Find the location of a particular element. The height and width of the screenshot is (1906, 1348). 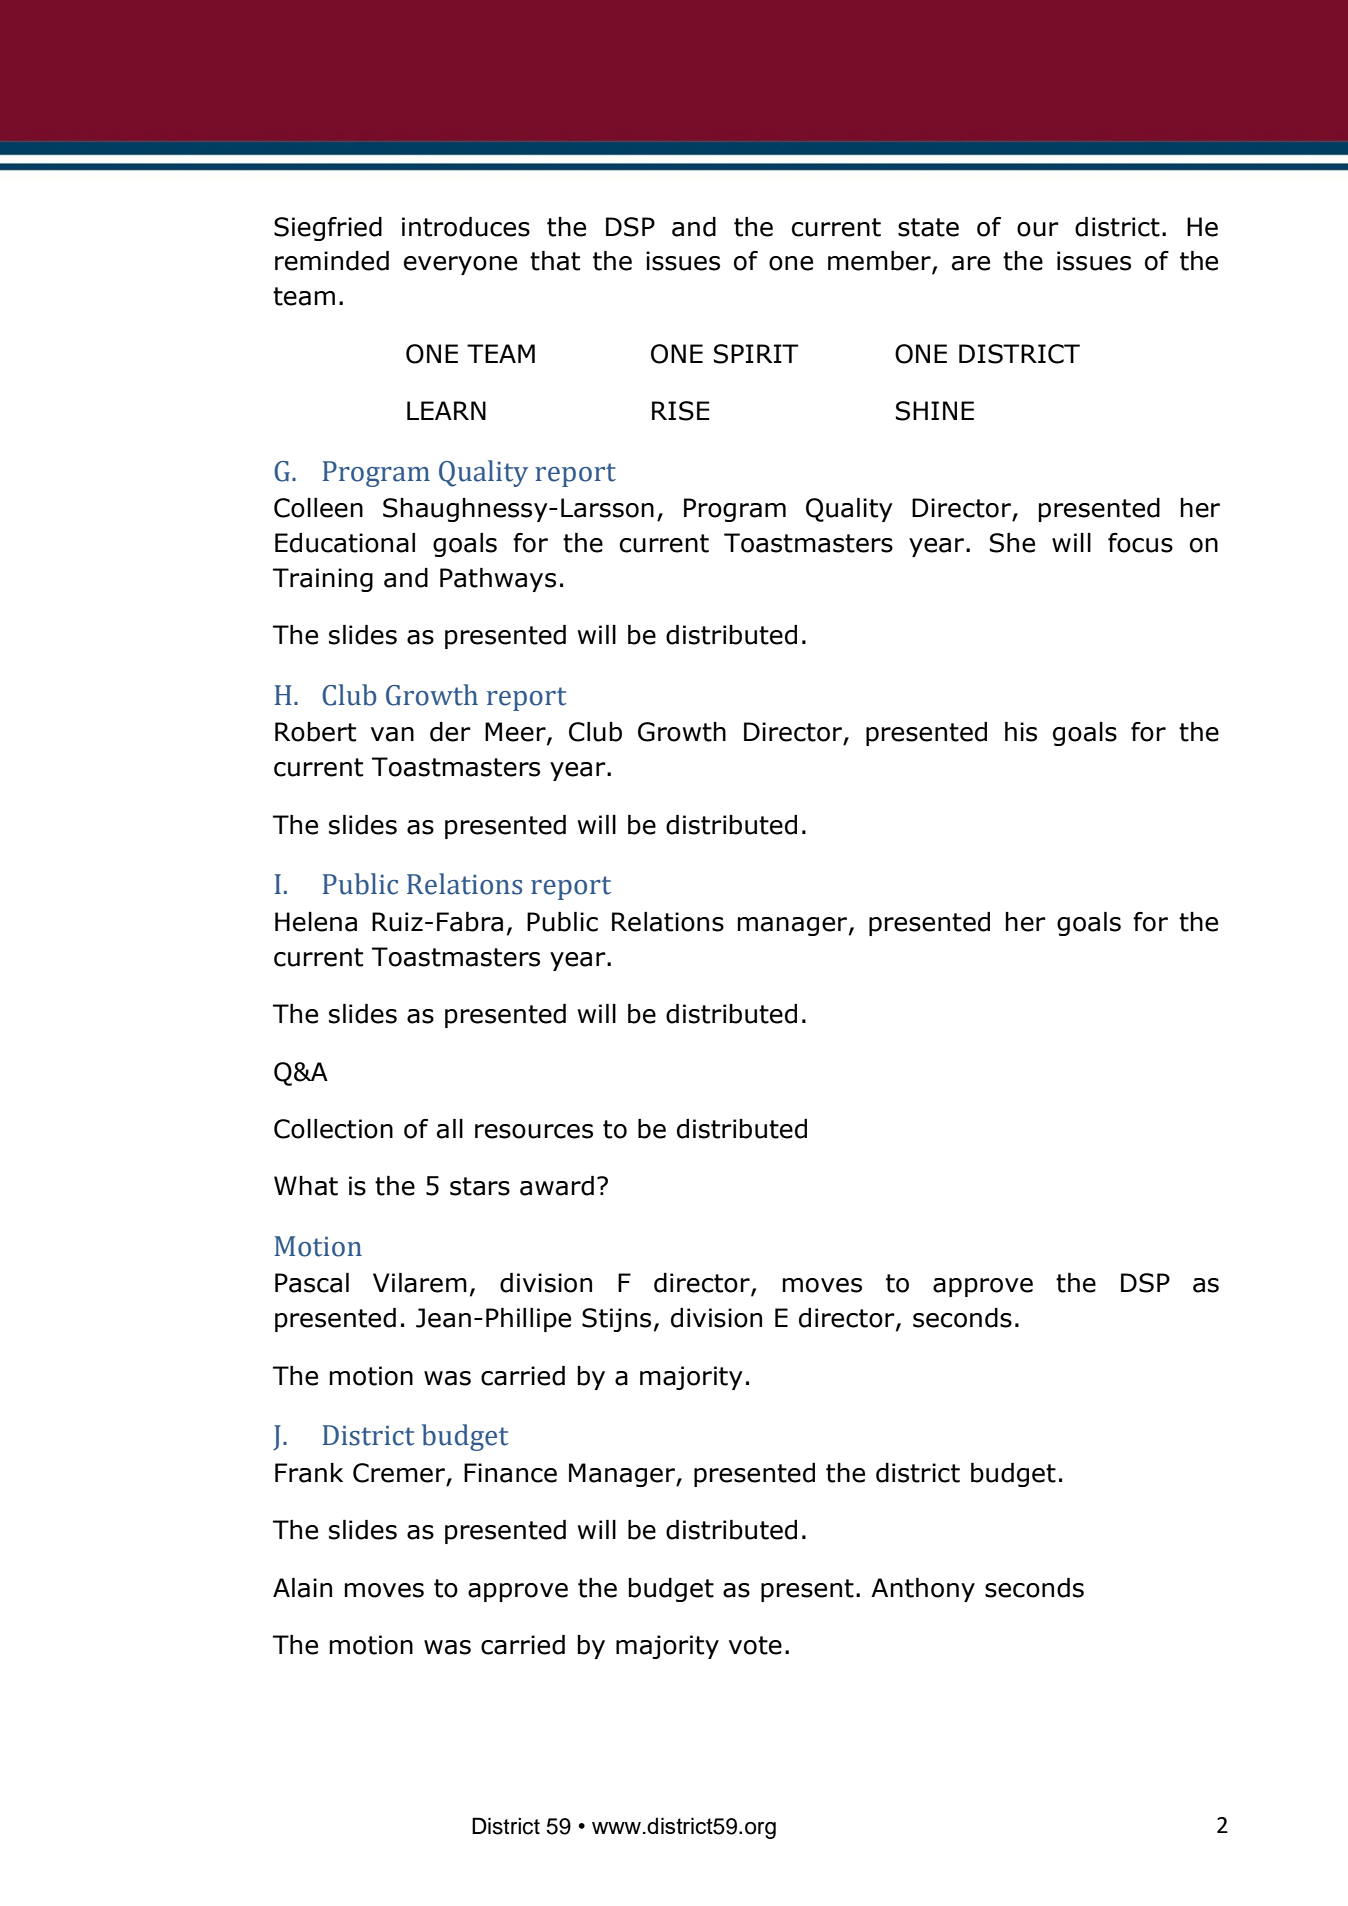

RISE is located at coordinates (681, 411).
